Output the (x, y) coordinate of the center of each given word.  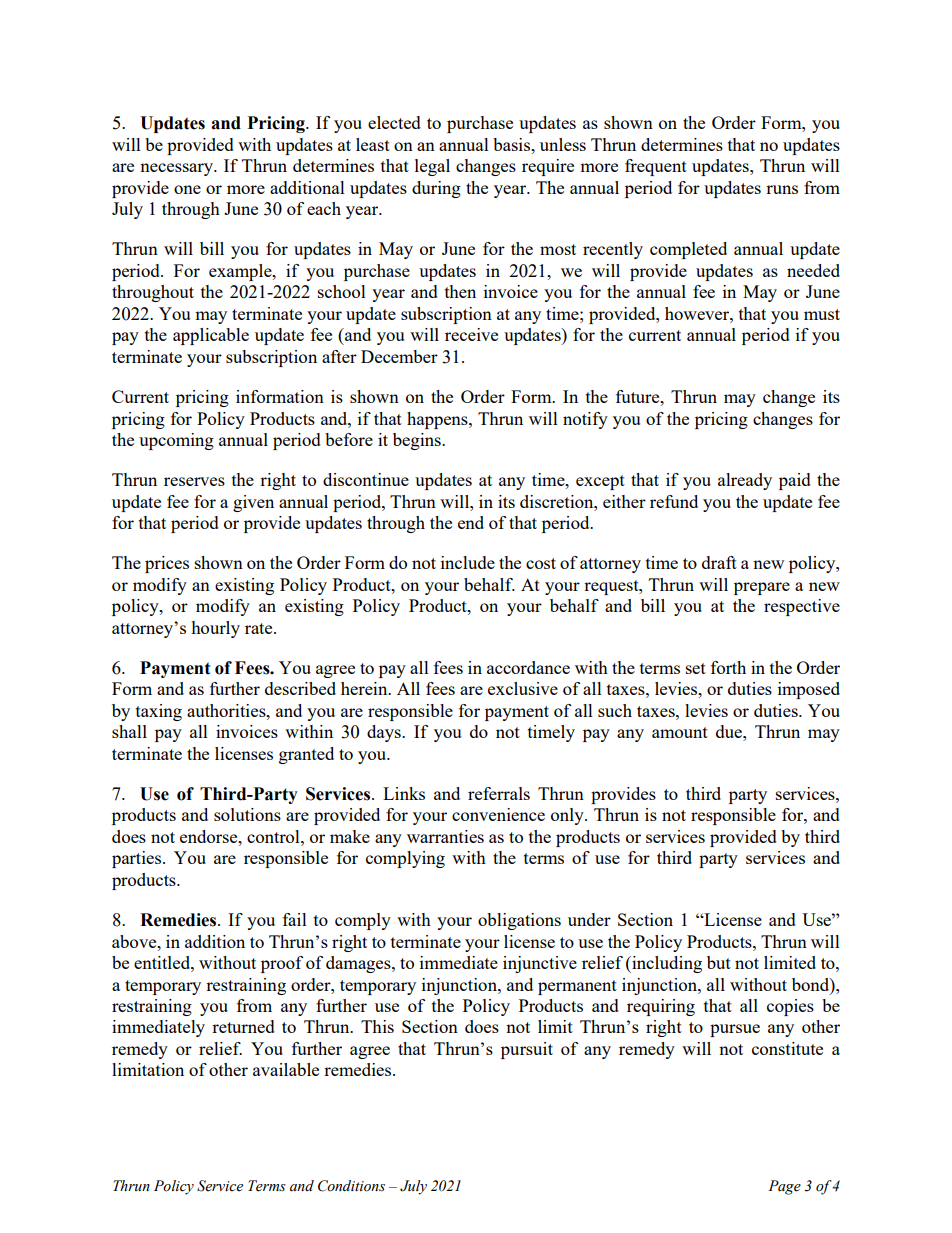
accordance (528, 667)
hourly (215, 629)
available (286, 1069)
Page (784, 1187)
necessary (177, 169)
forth (728, 667)
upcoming (176, 441)
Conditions (351, 1186)
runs (782, 189)
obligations (519, 921)
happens (438, 420)
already (745, 481)
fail (295, 919)
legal (432, 167)
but (719, 962)
